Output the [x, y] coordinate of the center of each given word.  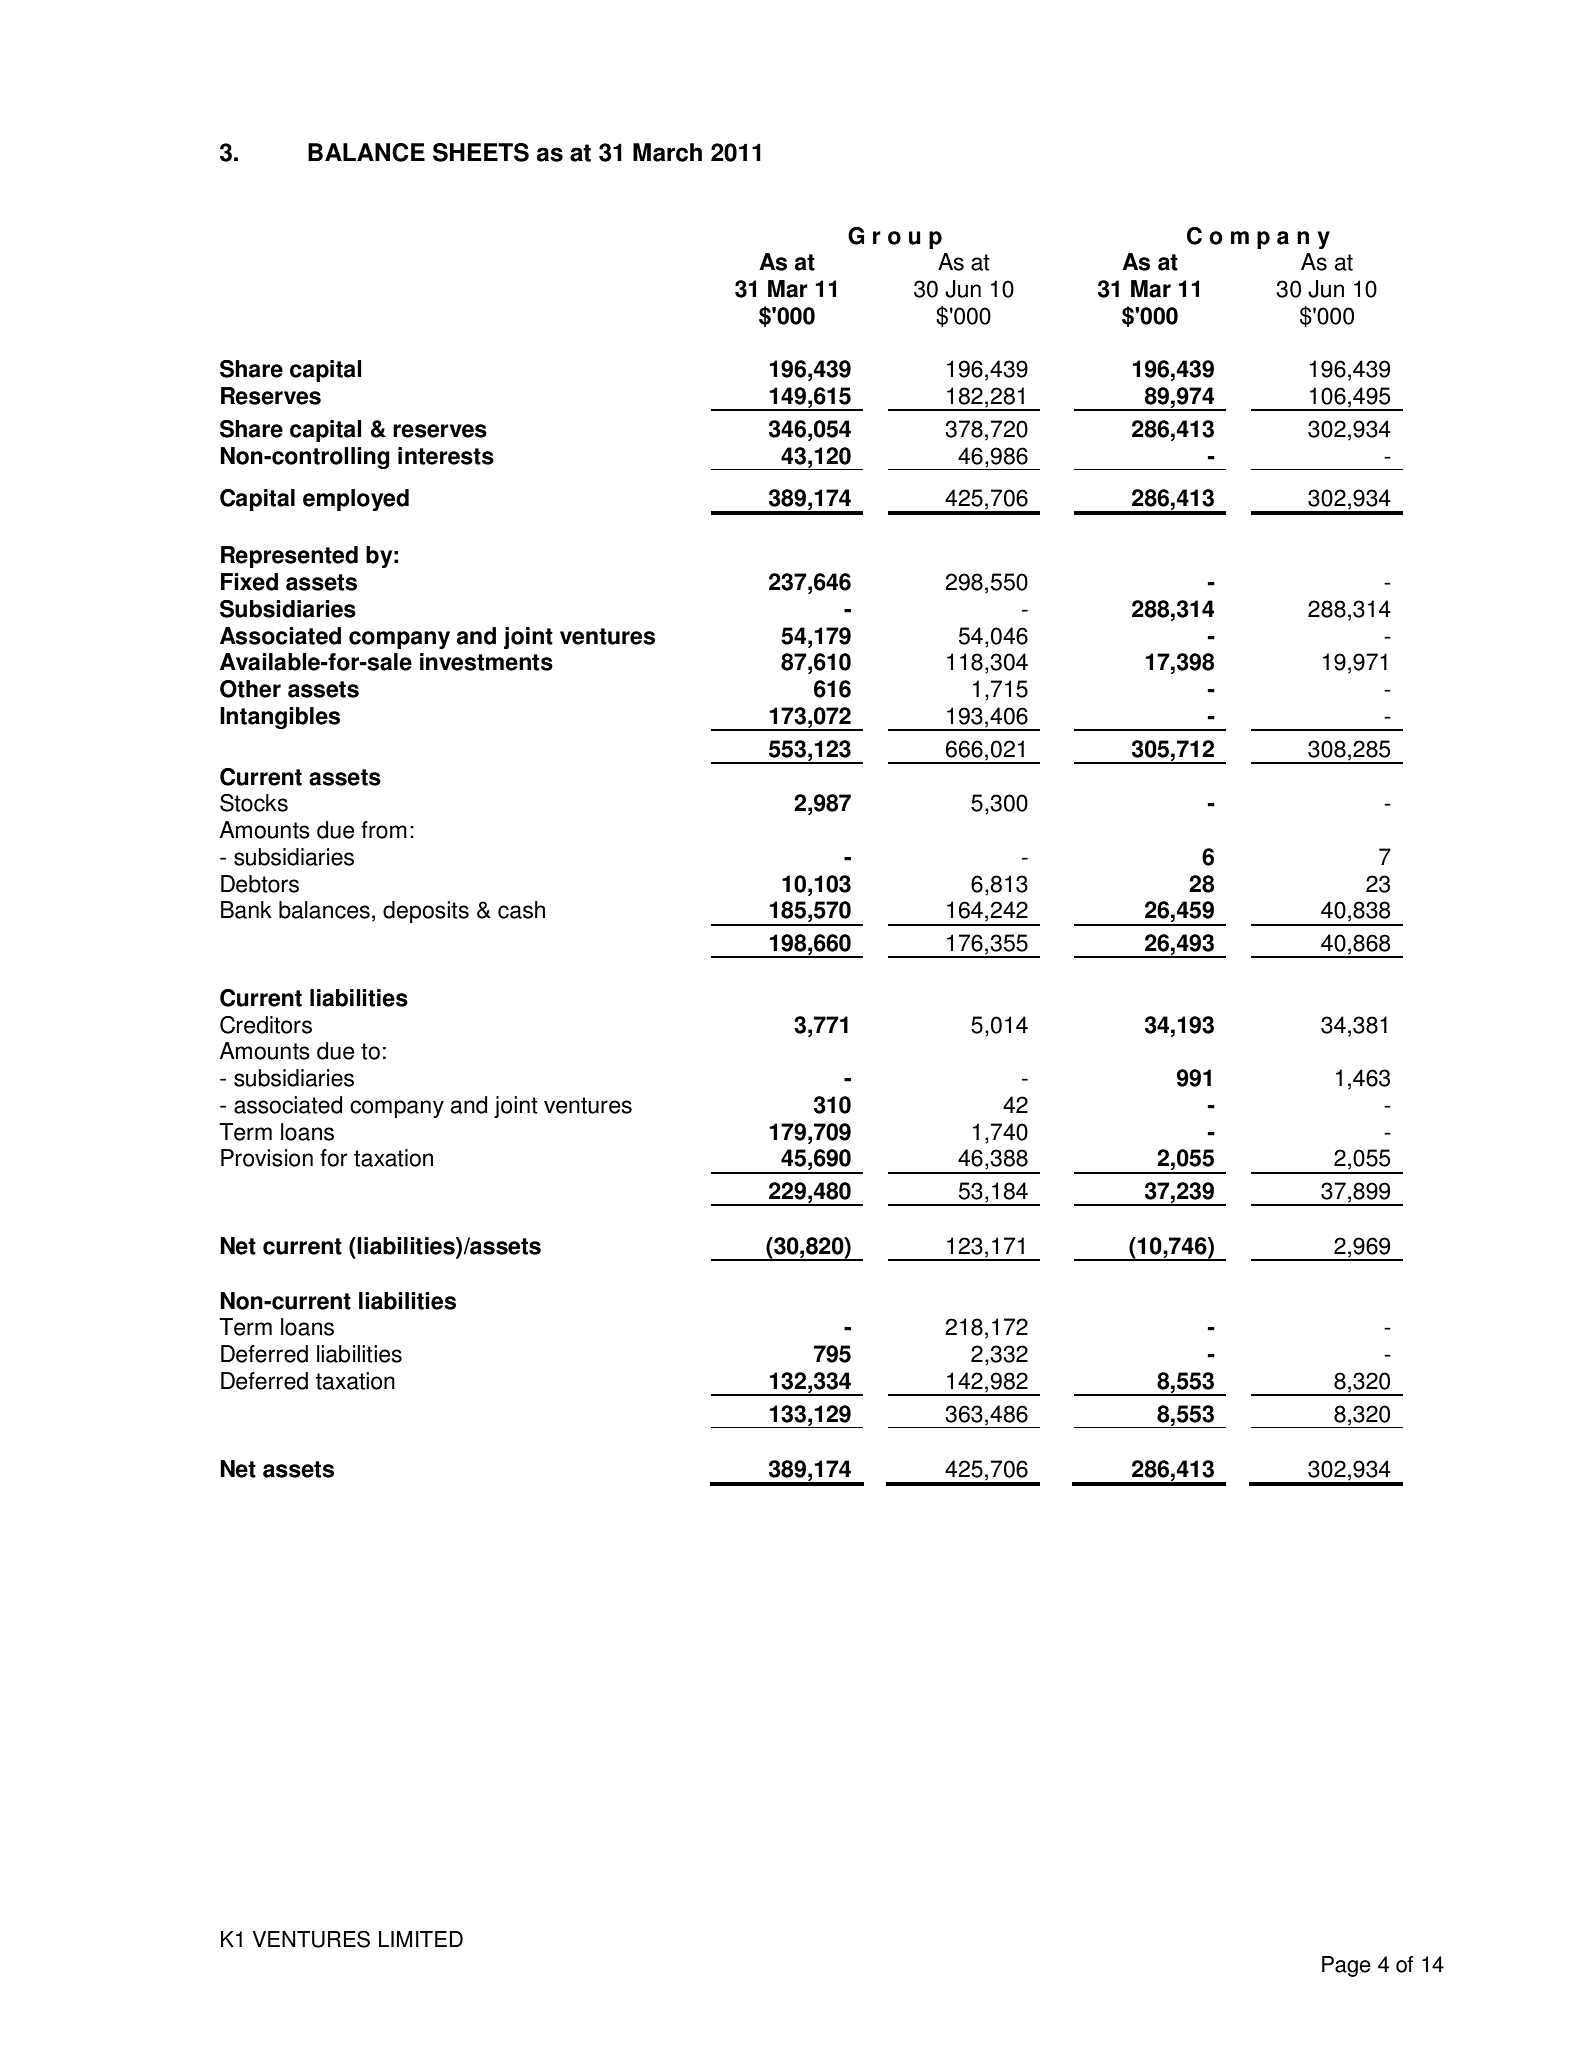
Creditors [266, 1025]
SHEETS [481, 152]
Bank [246, 910]
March [667, 152]
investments [486, 662]
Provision [267, 1158]
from [384, 830]
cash [521, 910]
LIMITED [421, 1939]
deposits [426, 912]
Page [1346, 1966]
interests [446, 456]
